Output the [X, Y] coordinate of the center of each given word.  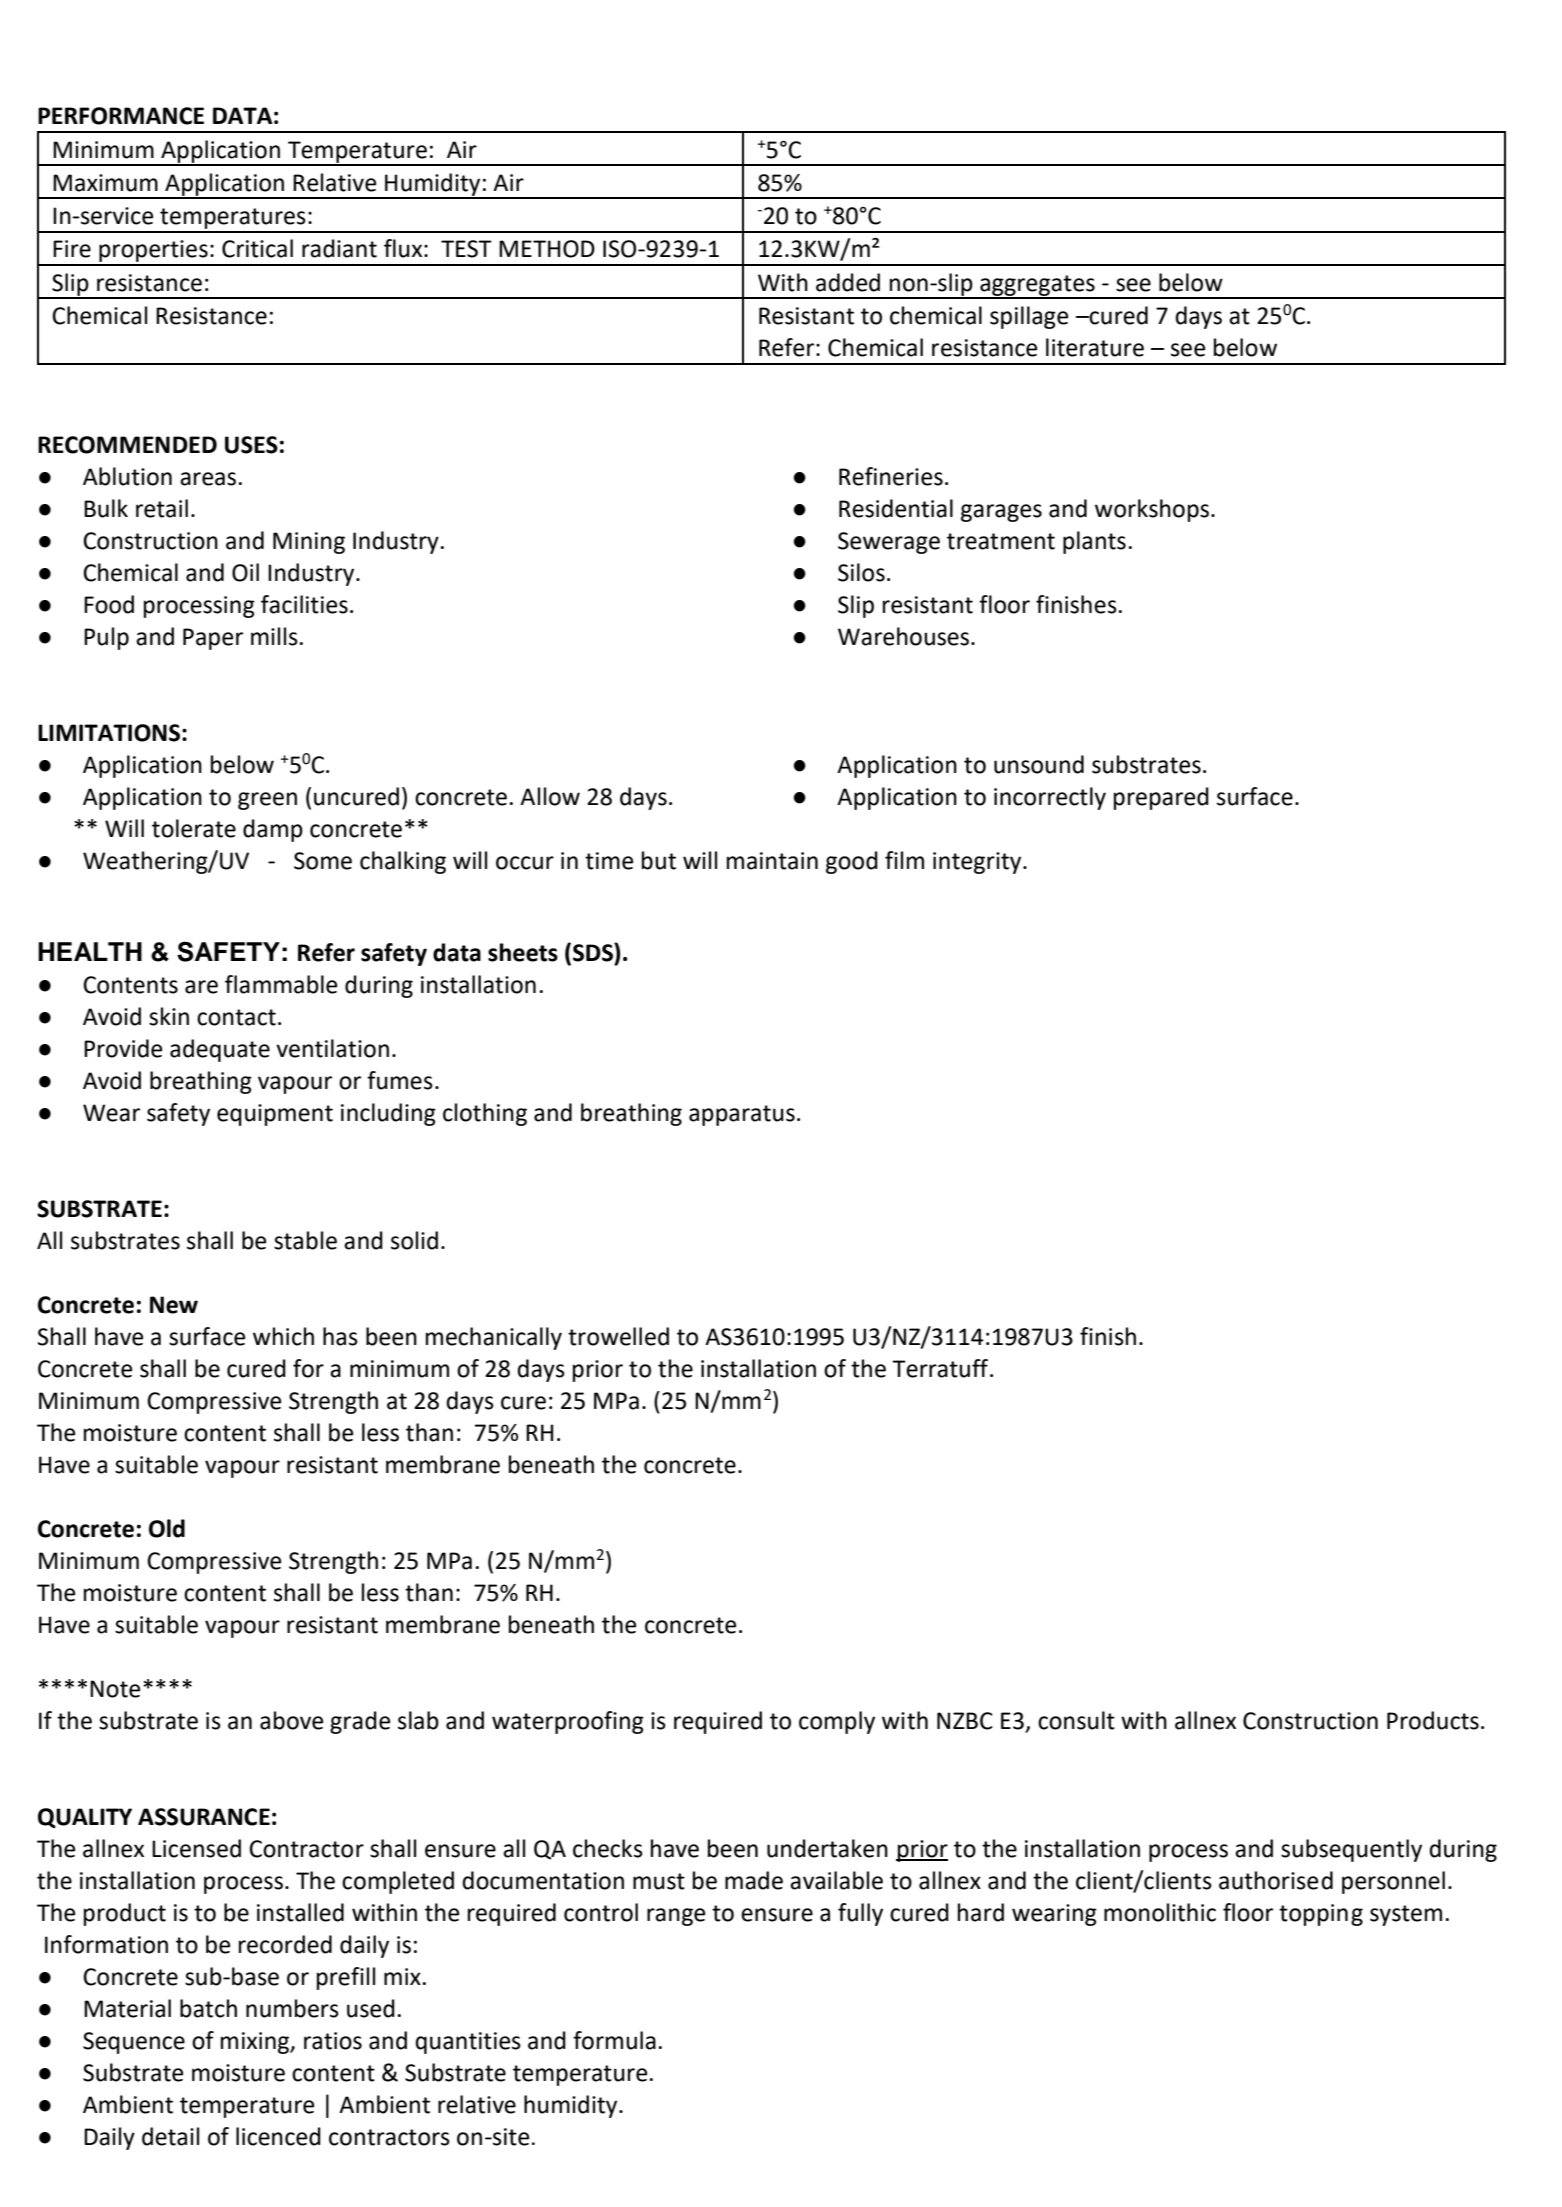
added [848, 282]
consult [1076, 1720]
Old [167, 1528]
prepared [1161, 798]
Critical [257, 248]
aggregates [1037, 286]
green [267, 801]
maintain [772, 861]
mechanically [494, 1338]
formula [614, 2040]
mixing [256, 2043]
